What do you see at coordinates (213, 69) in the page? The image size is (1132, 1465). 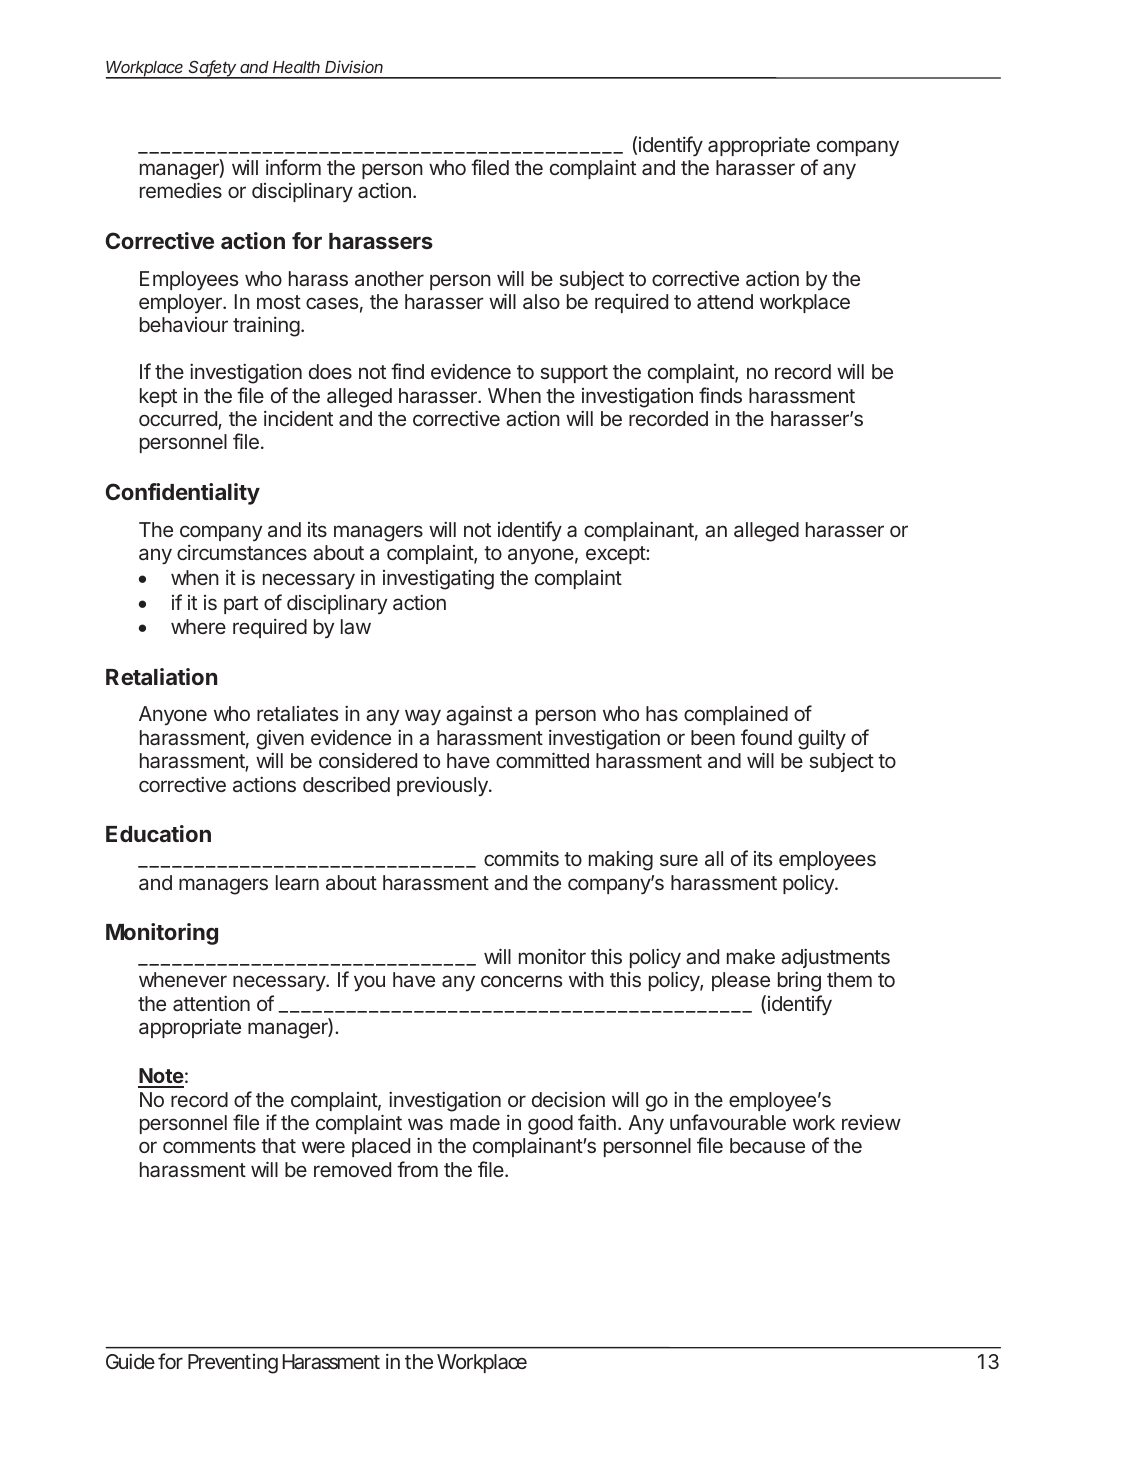 I see `Safety` at bounding box center [213, 69].
